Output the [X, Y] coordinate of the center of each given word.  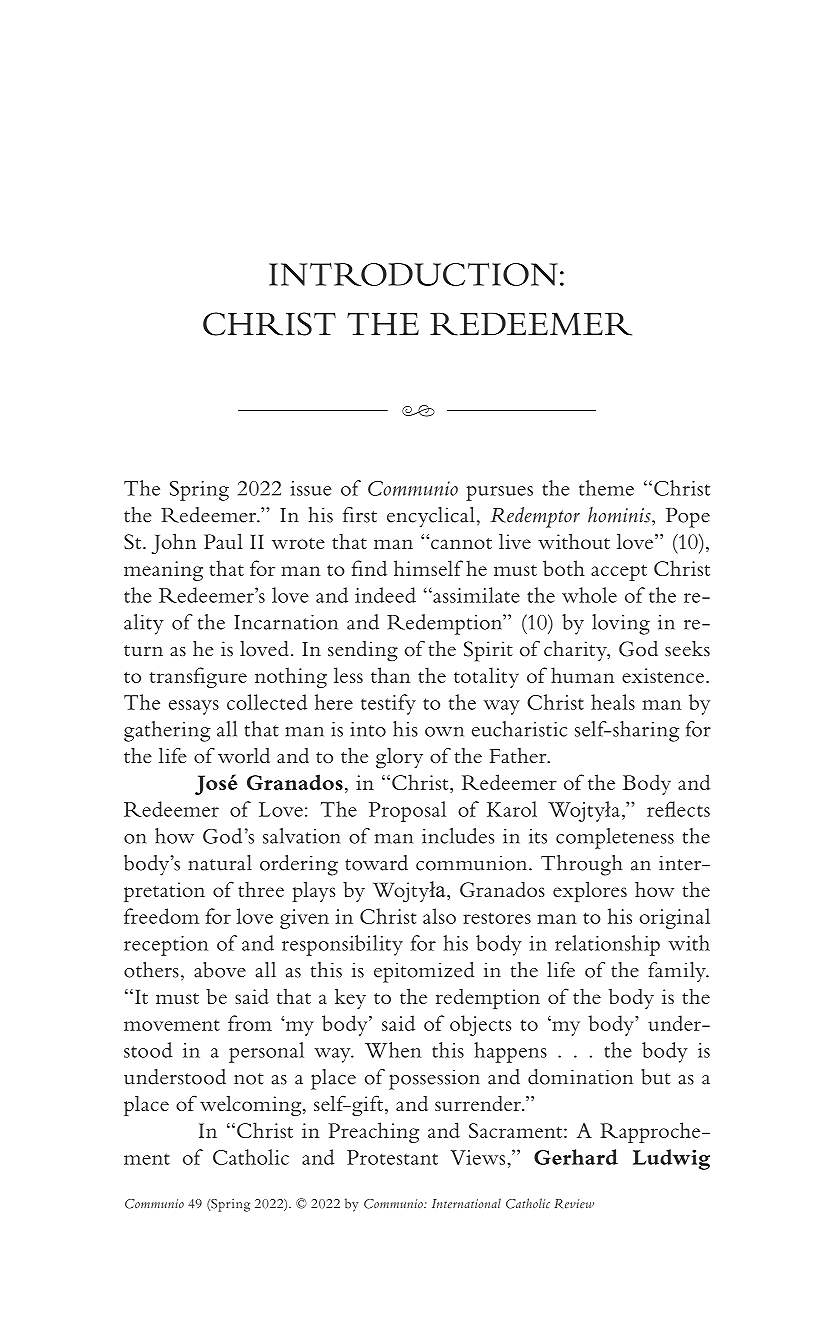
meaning [163, 571]
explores [590, 891]
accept [619, 572]
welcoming [252, 1105]
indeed [385, 595]
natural [220, 863]
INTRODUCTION [413, 274]
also [439, 916]
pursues [499, 493]
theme [606, 488]
